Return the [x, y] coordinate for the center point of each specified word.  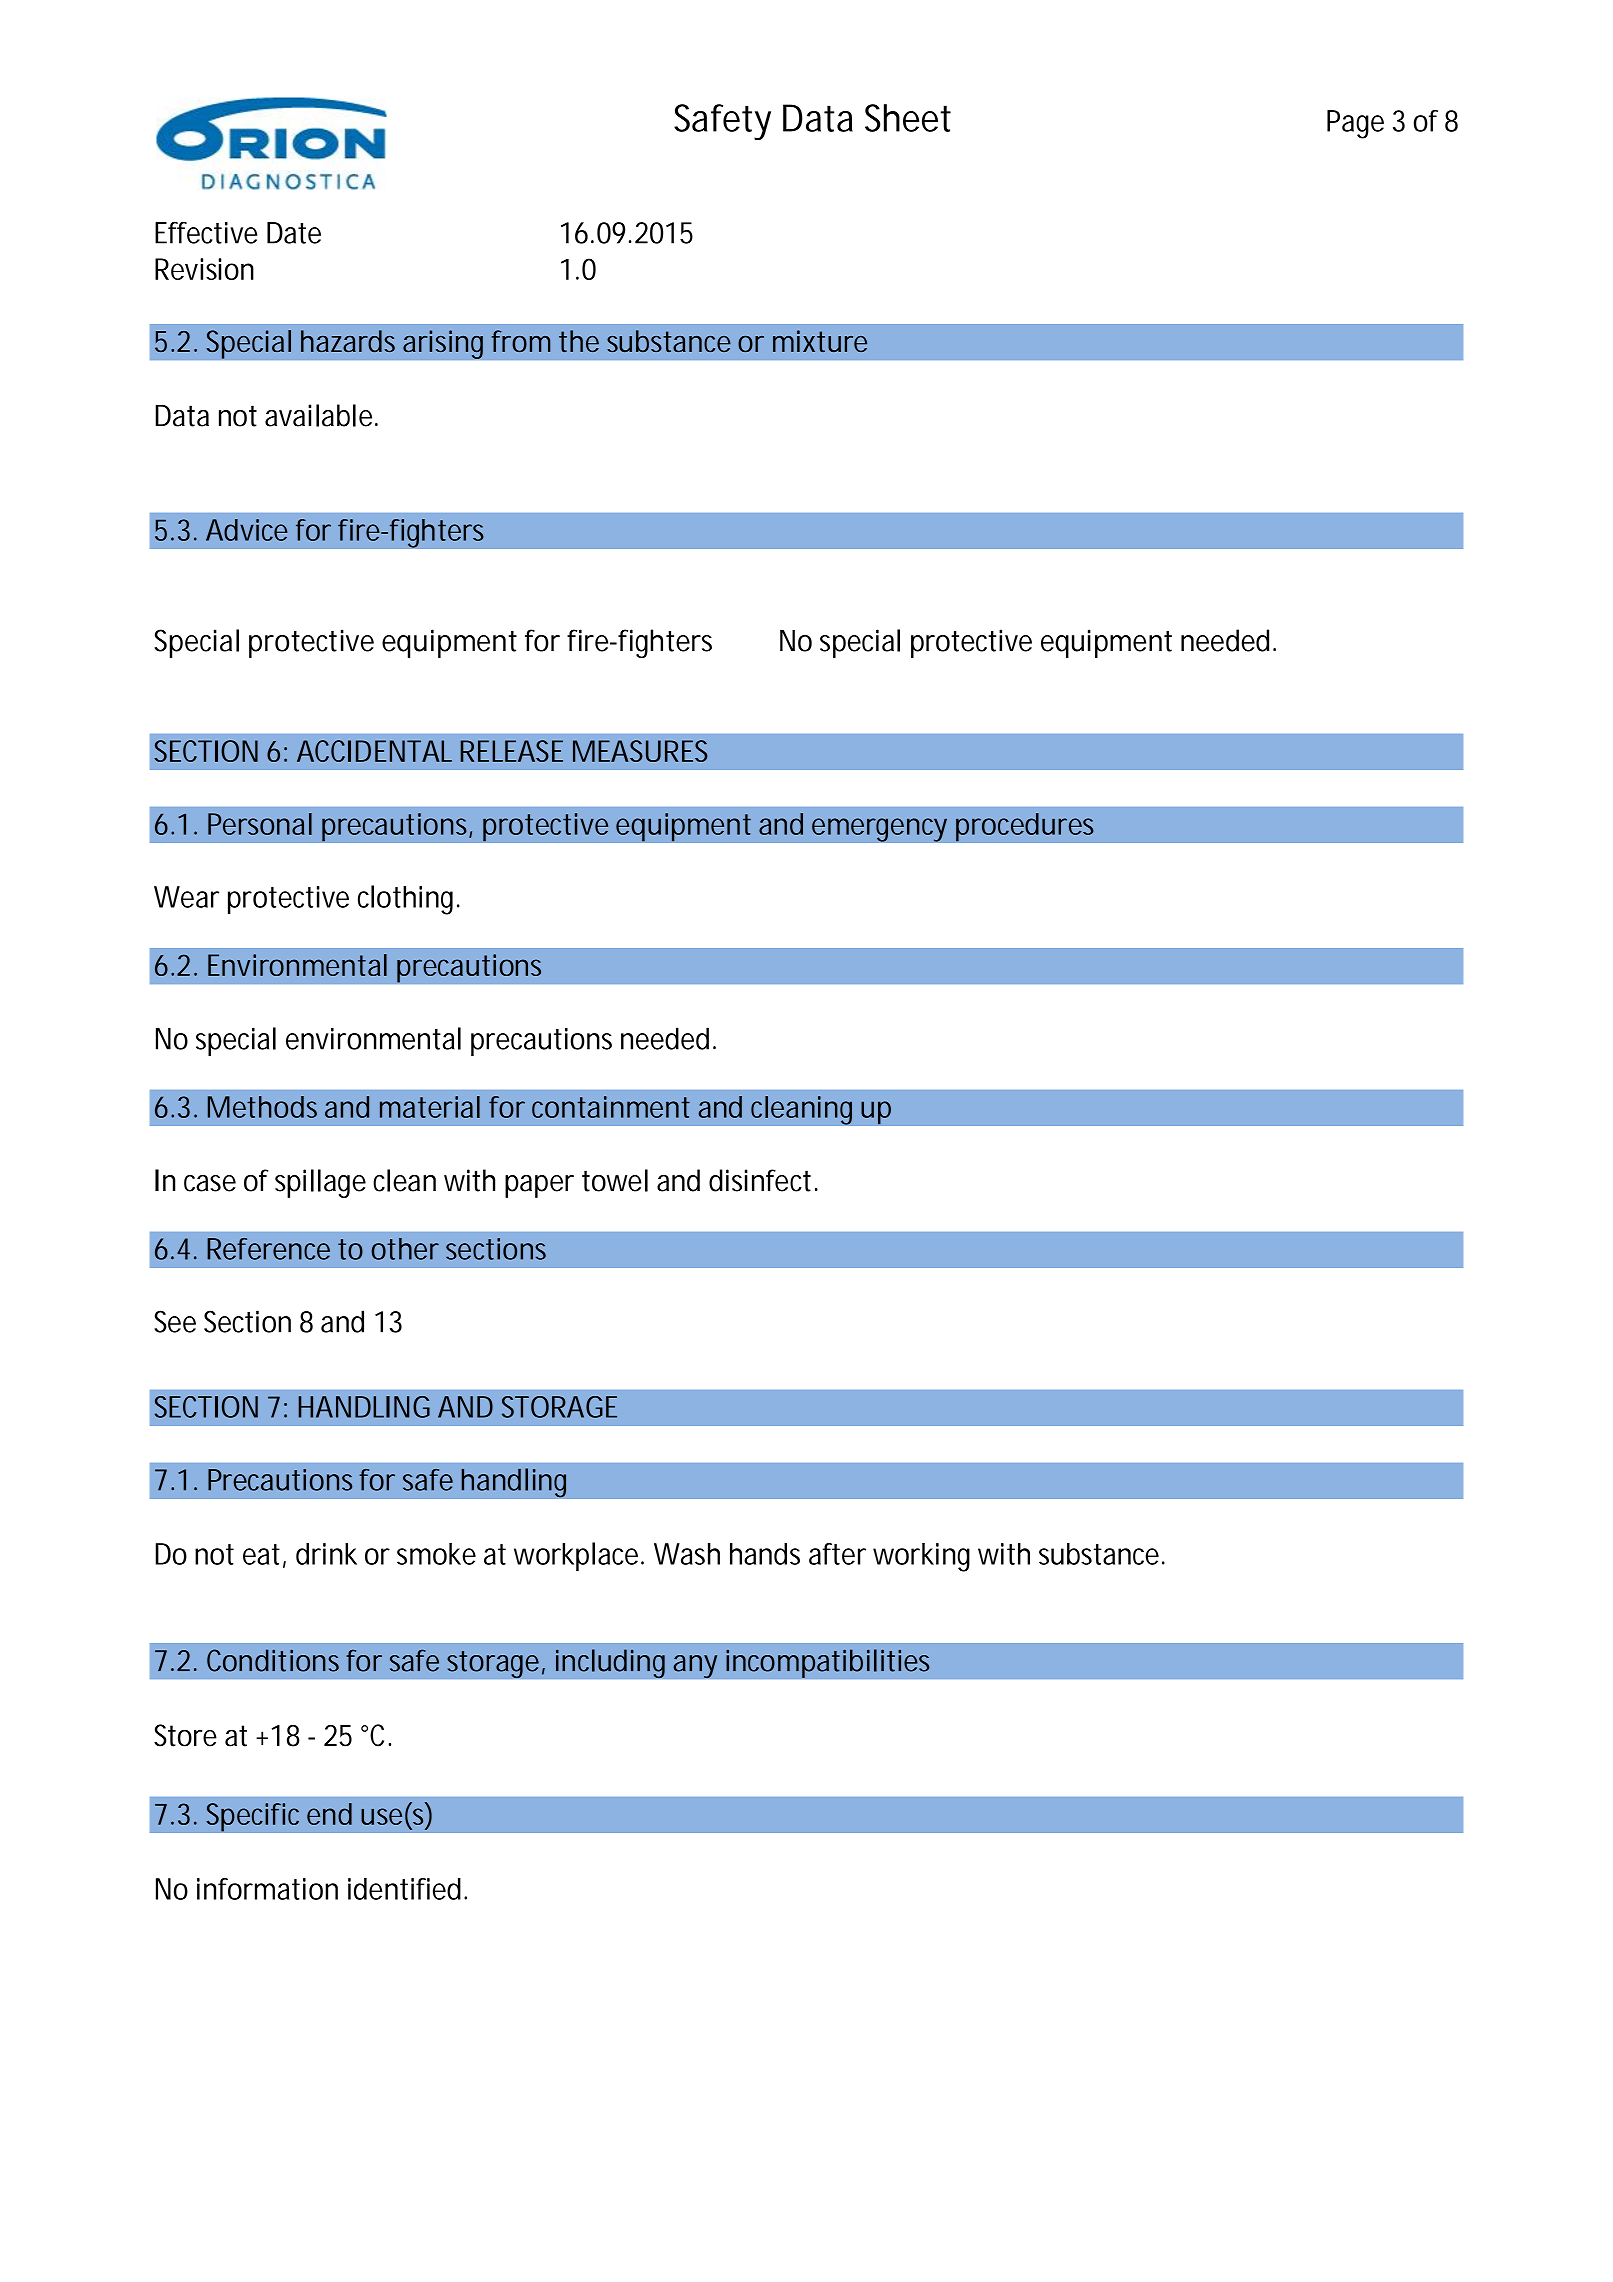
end [329, 1814]
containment [611, 1107]
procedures [1025, 827]
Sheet [908, 118]
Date [294, 233]
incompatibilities [828, 1663]
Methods [262, 1107]
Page [1355, 124]
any [695, 1667]
